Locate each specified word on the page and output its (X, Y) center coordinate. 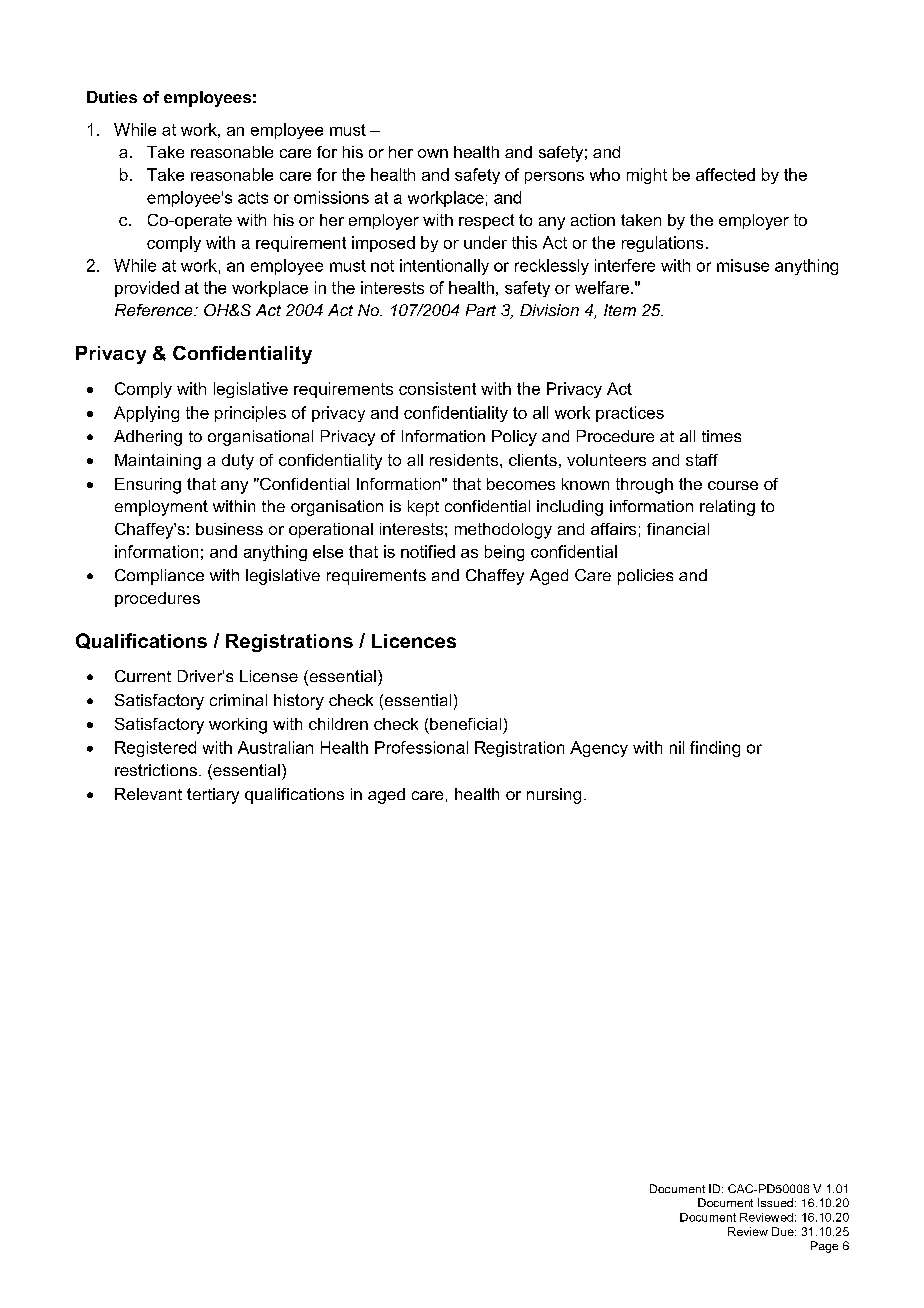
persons (554, 178)
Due (784, 1231)
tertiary (213, 796)
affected (725, 174)
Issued (775, 1202)
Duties (112, 97)
